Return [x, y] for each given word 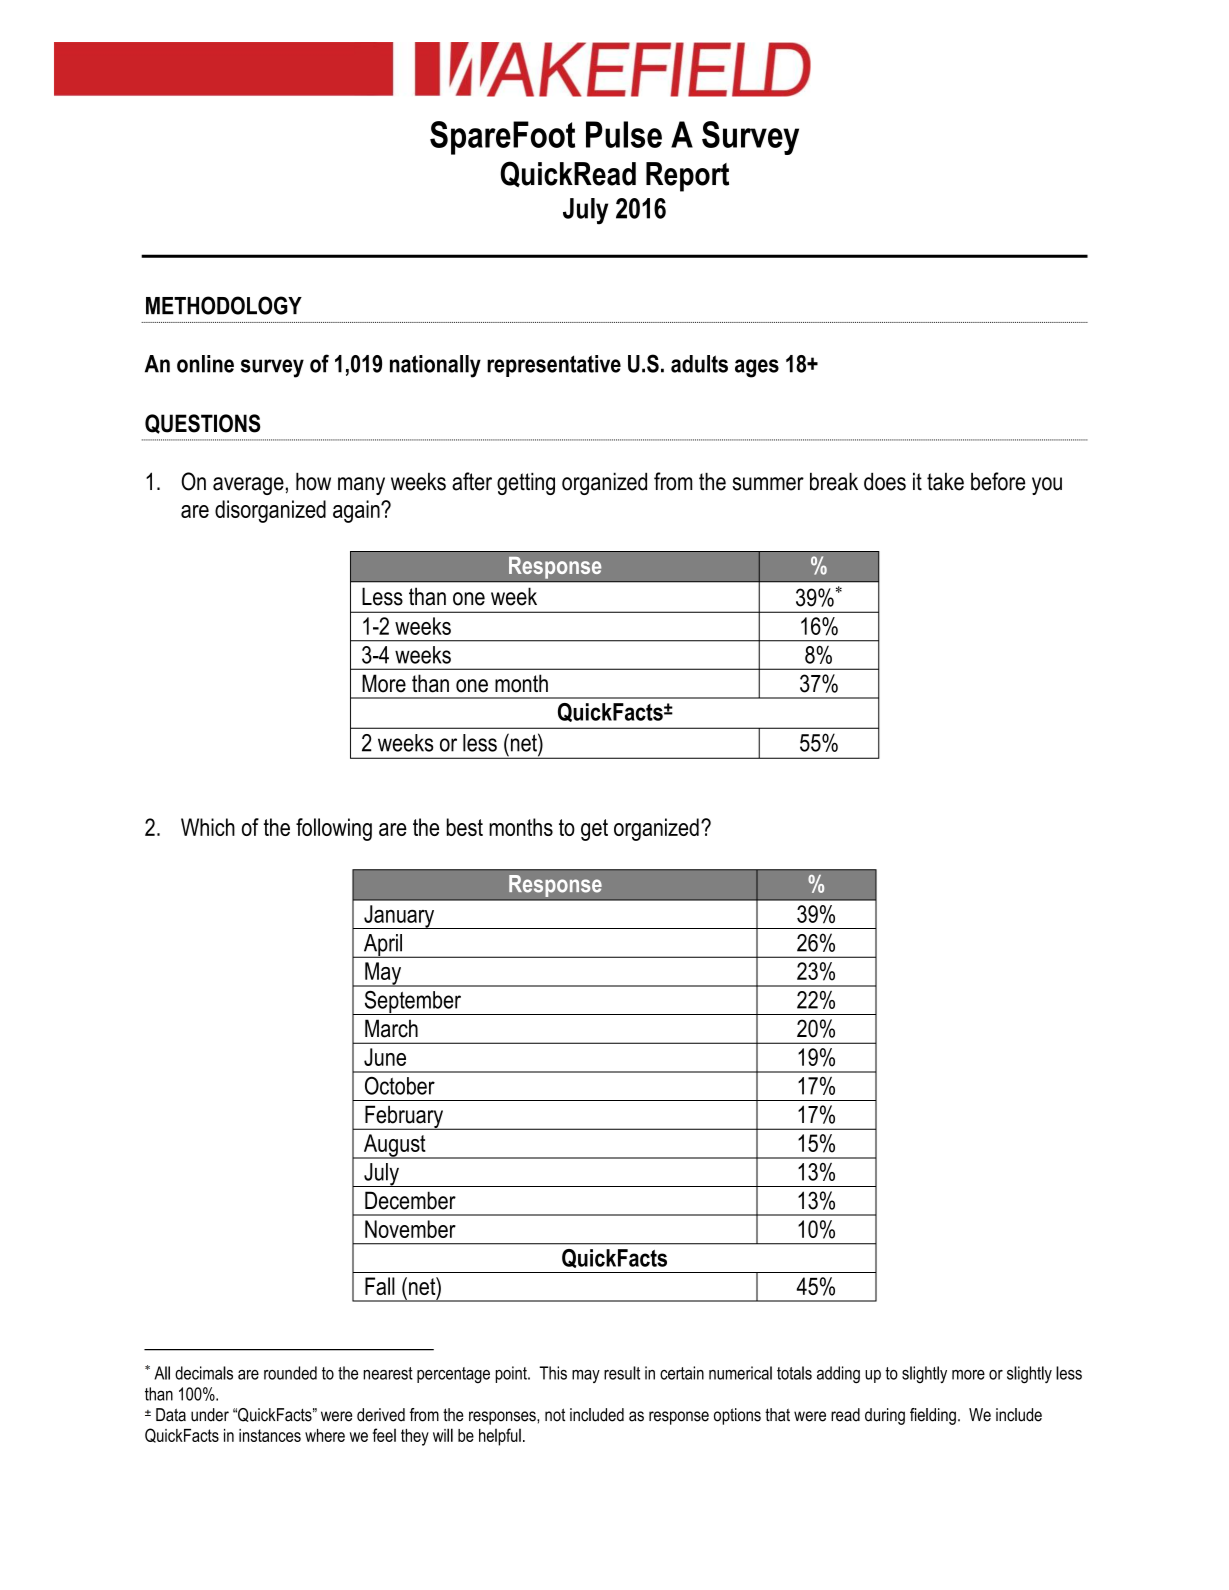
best [465, 827]
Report [687, 177]
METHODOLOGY [224, 305]
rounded [290, 1373]
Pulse [624, 134]
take [945, 482]
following [334, 829]
